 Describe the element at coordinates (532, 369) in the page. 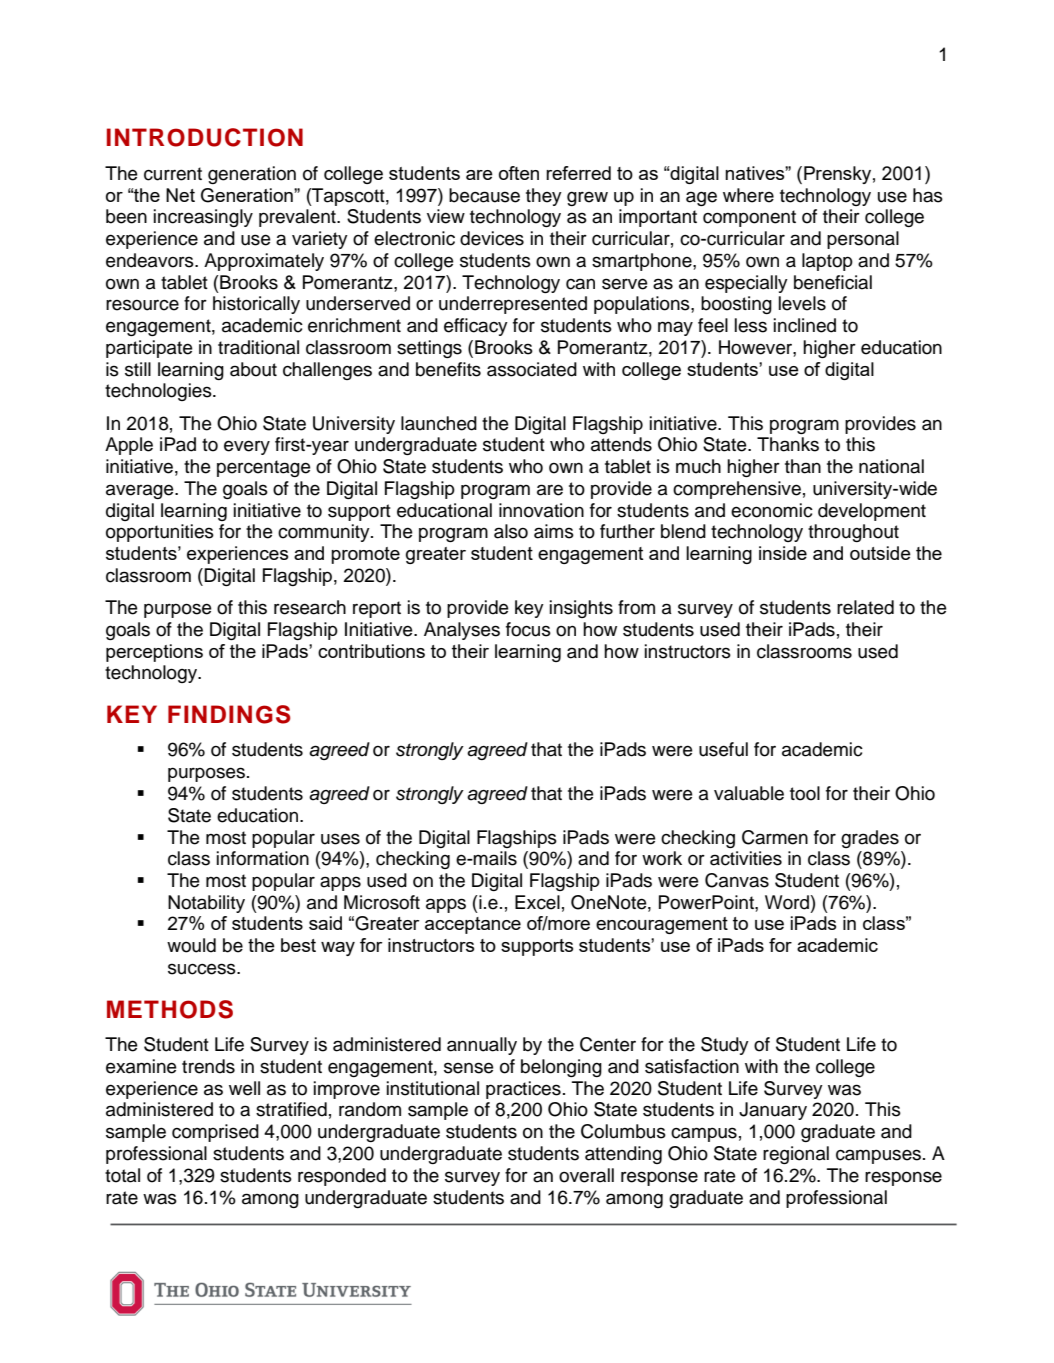

I see `associated` at that location.
